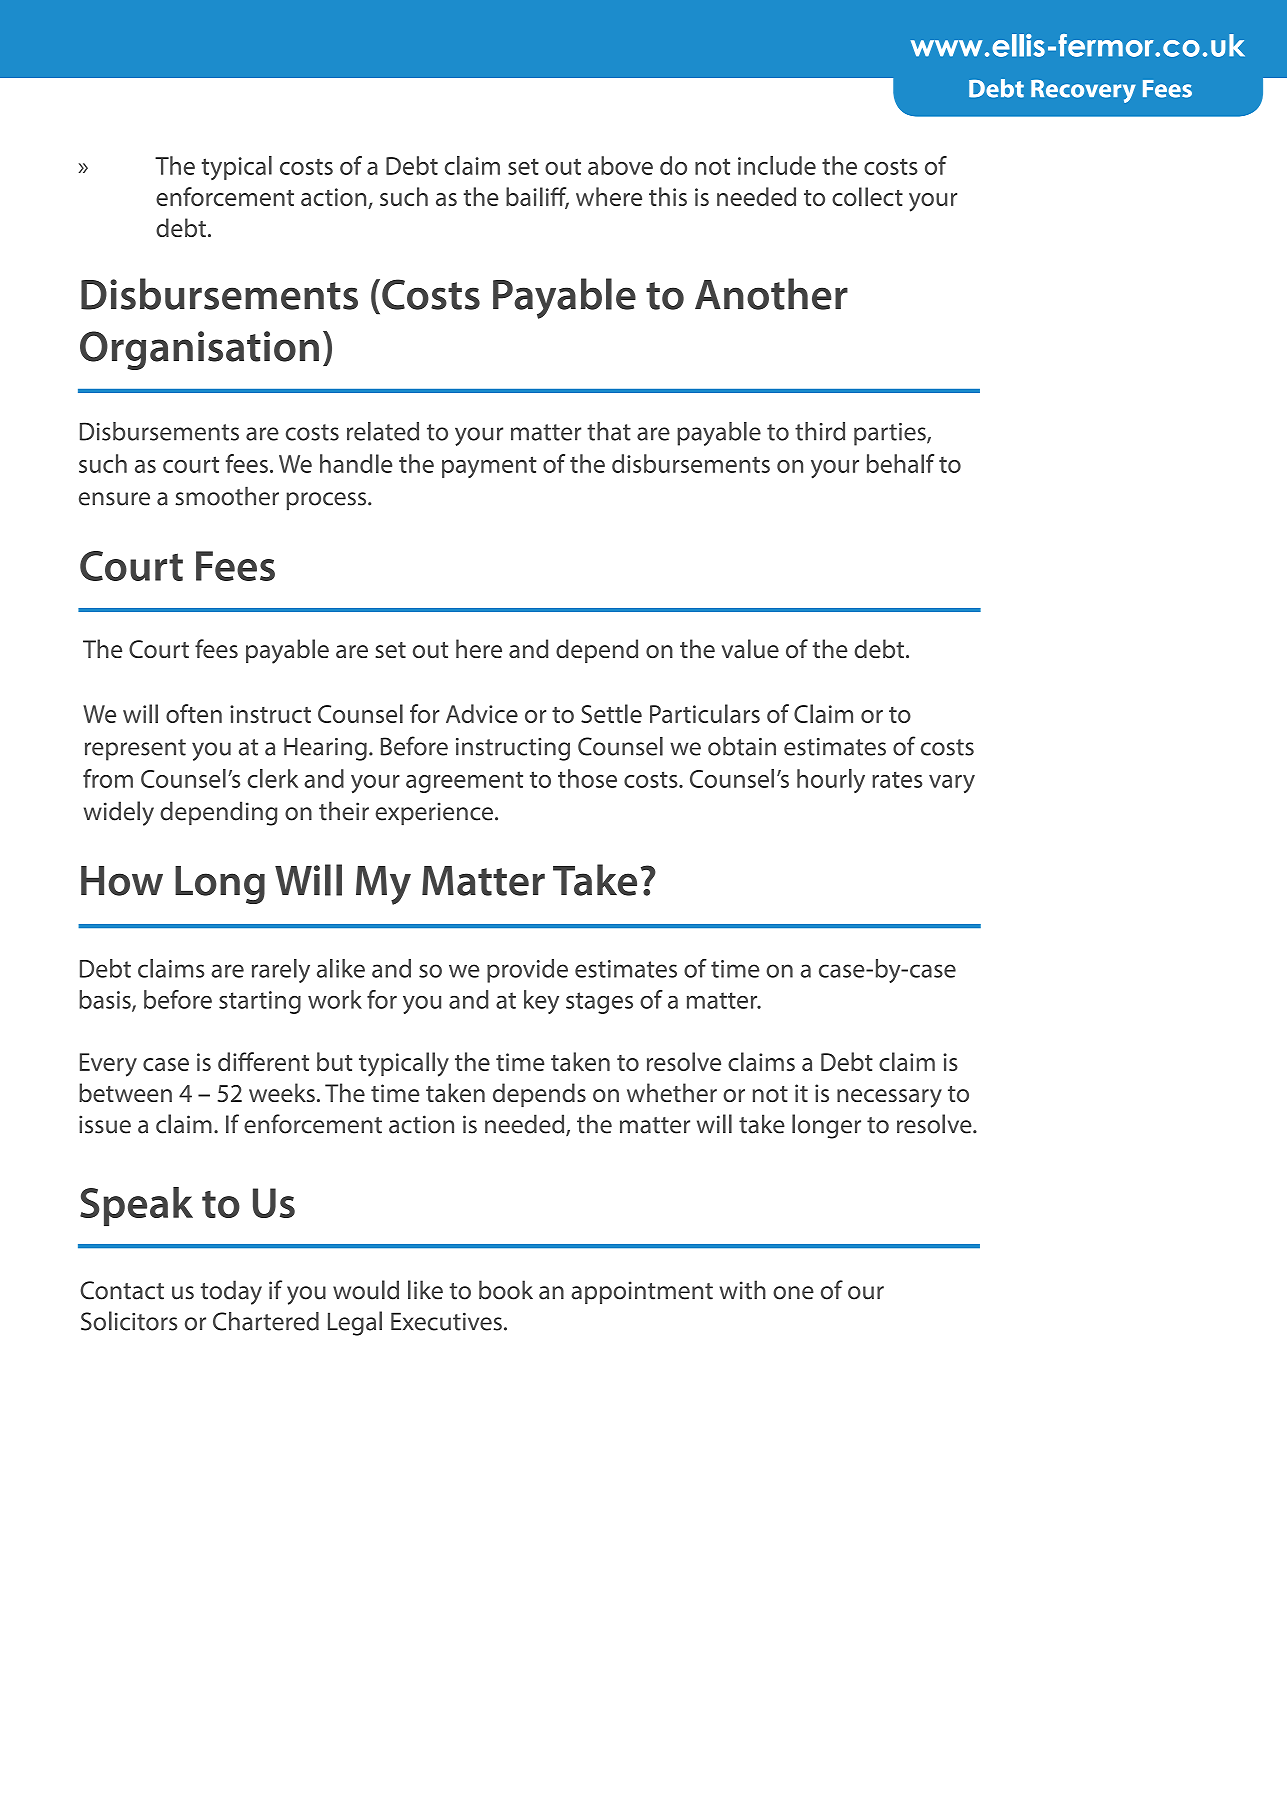 The height and width of the image is (1820, 1287). What do you see at coordinates (891, 434) in the image?
I see `parties` at bounding box center [891, 434].
